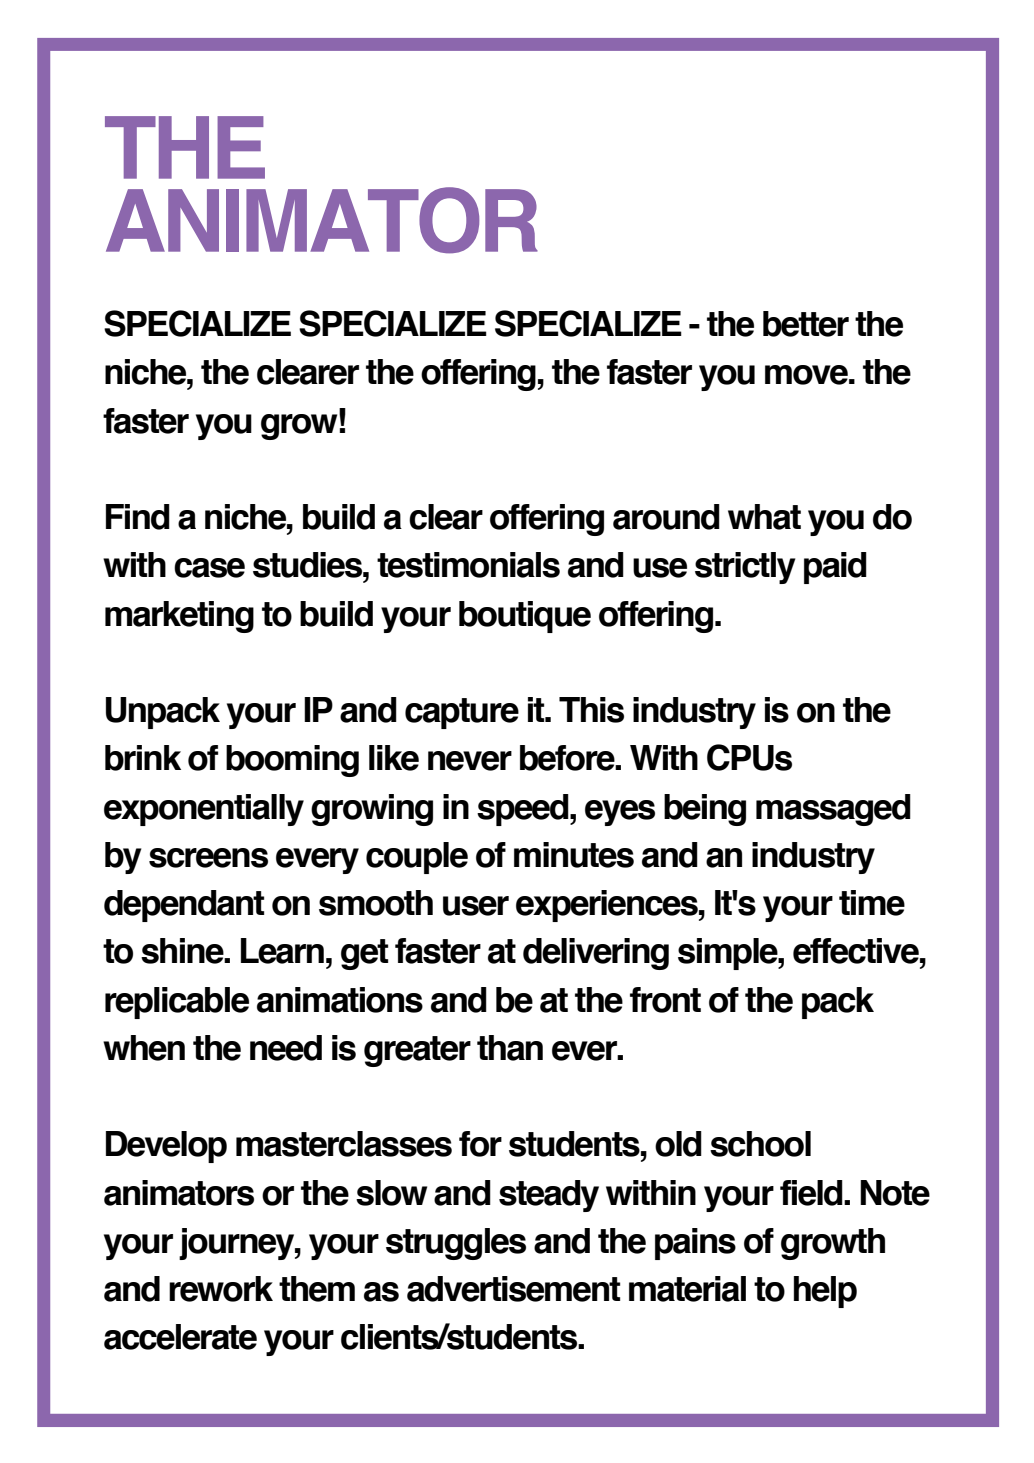  Describe the element at coordinates (825, 1292) in the image. I see `help` at that location.
